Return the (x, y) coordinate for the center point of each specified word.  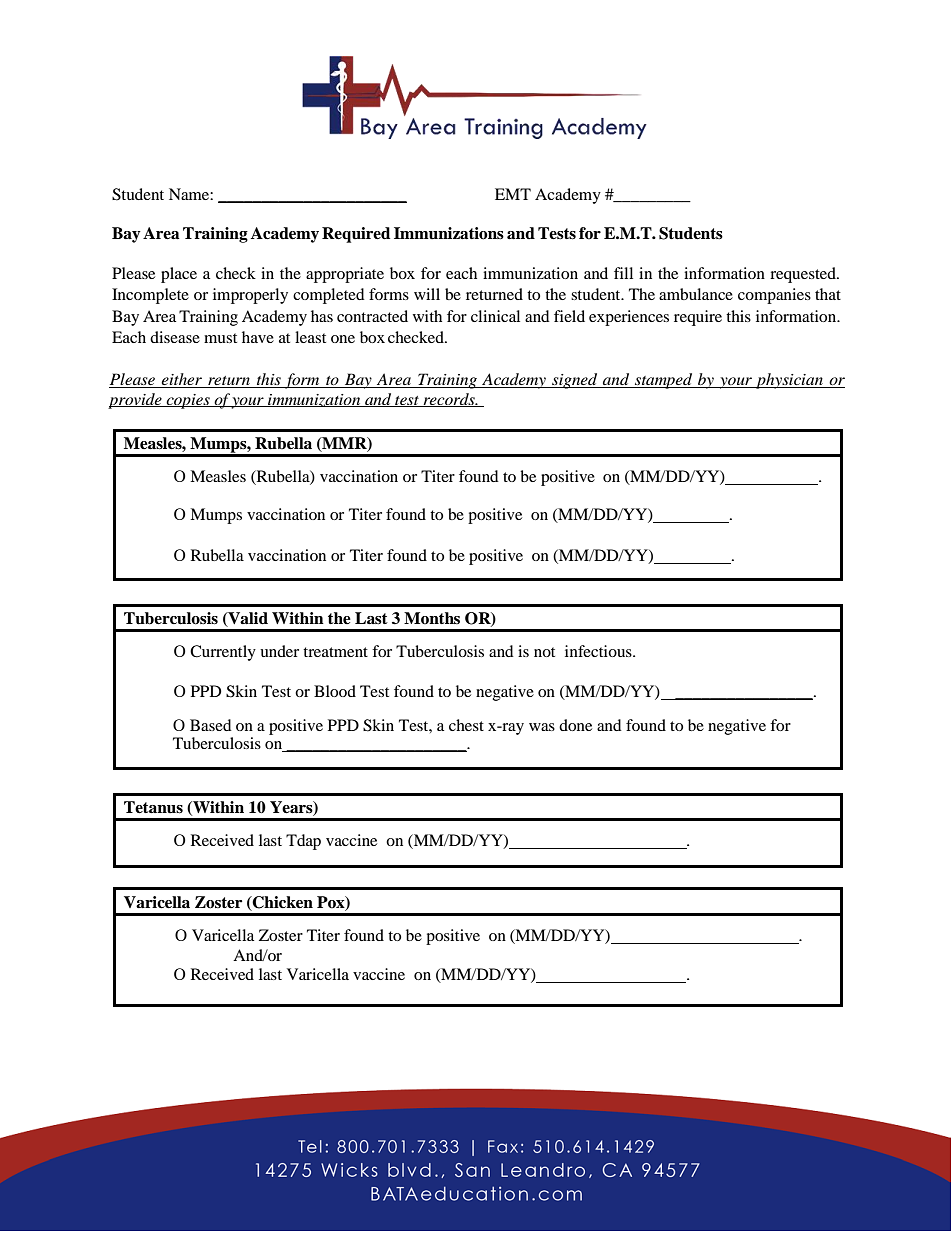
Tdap (303, 842)
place (179, 275)
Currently (223, 653)
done (575, 725)
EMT (513, 194)
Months (432, 618)
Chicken (282, 902)
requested (804, 275)
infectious (599, 651)
